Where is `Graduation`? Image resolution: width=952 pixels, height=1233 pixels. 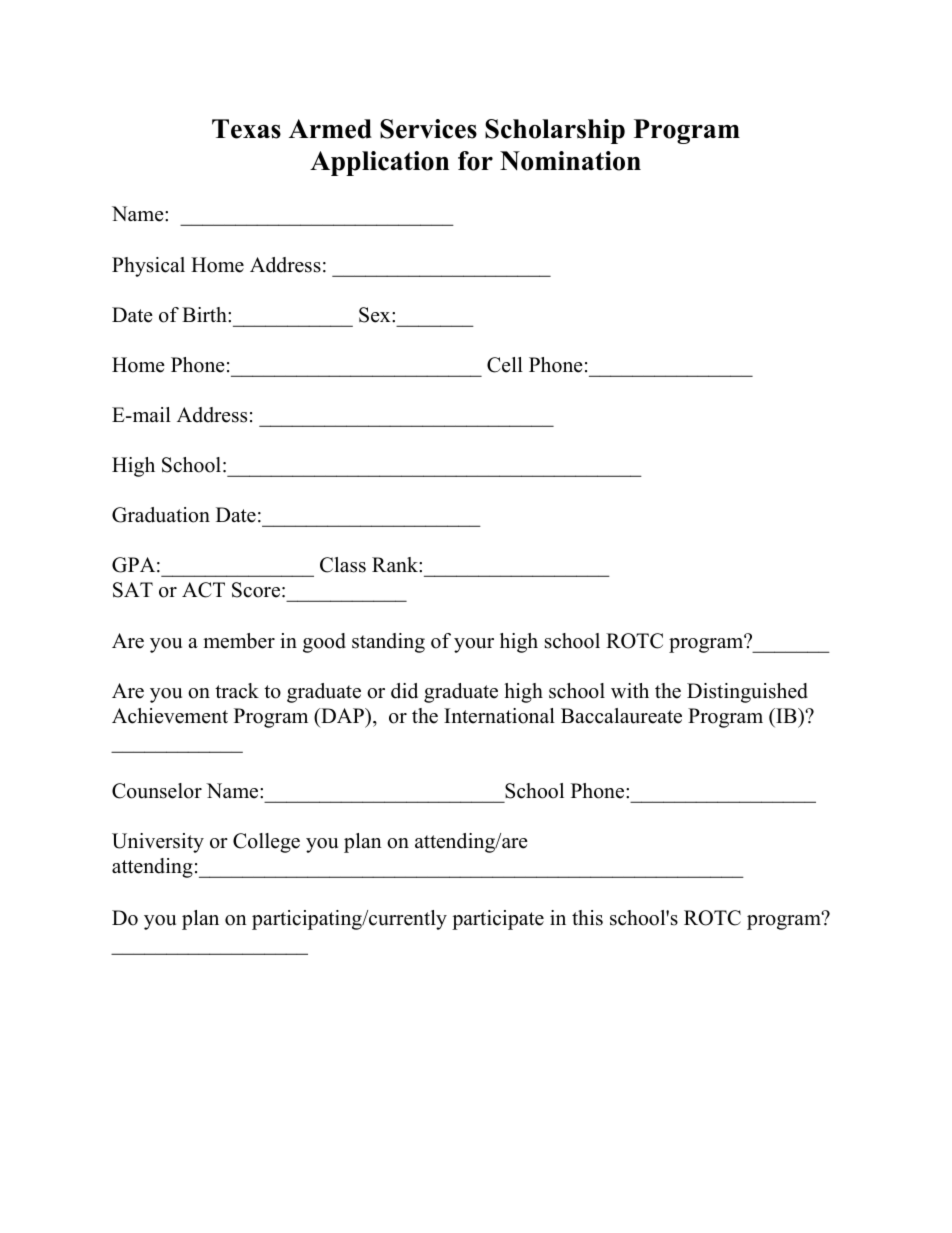
Graduation is located at coordinates (161, 515).
